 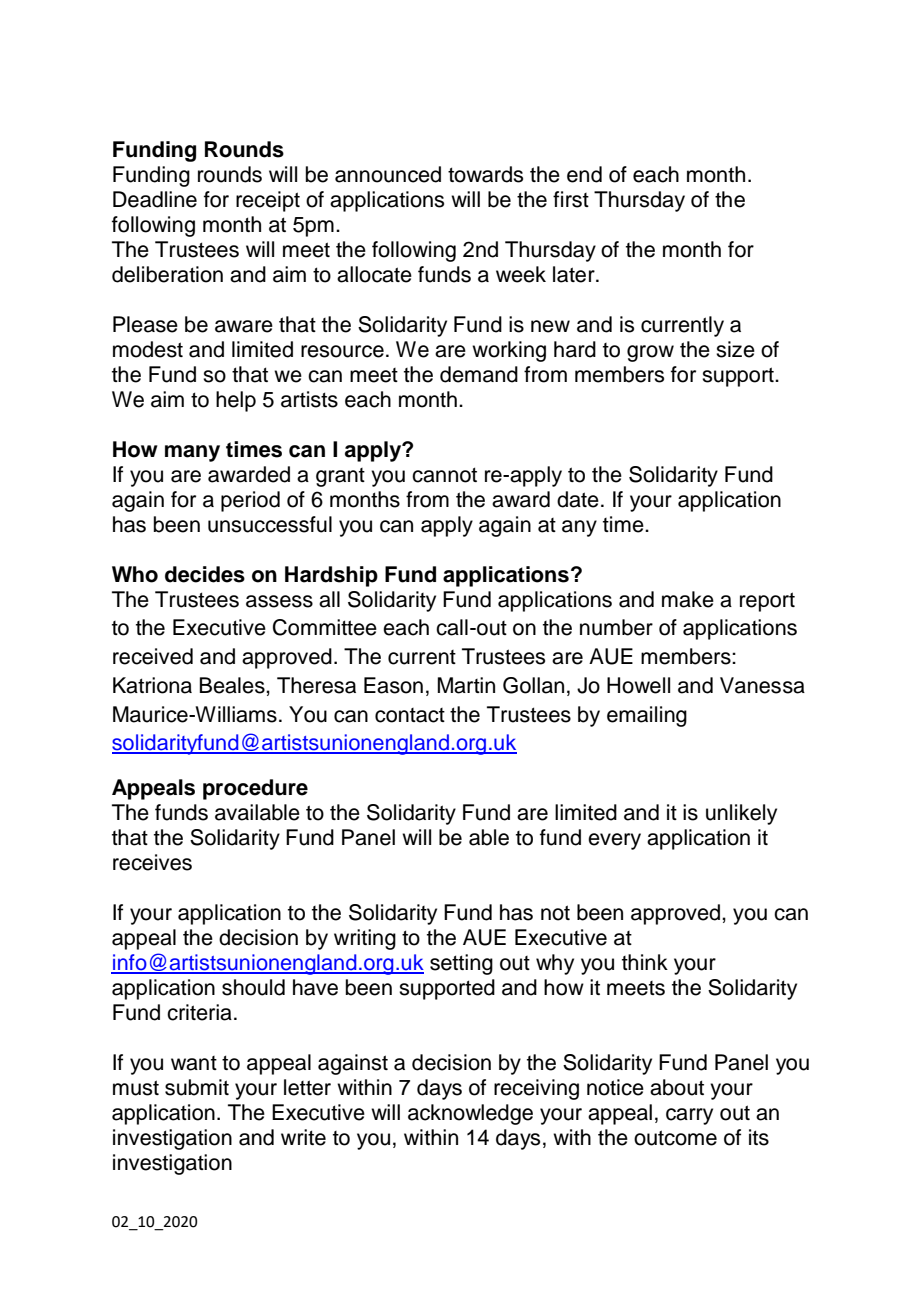 What do you see at coordinates (650, 353) in the screenshot?
I see `grow` at bounding box center [650, 353].
